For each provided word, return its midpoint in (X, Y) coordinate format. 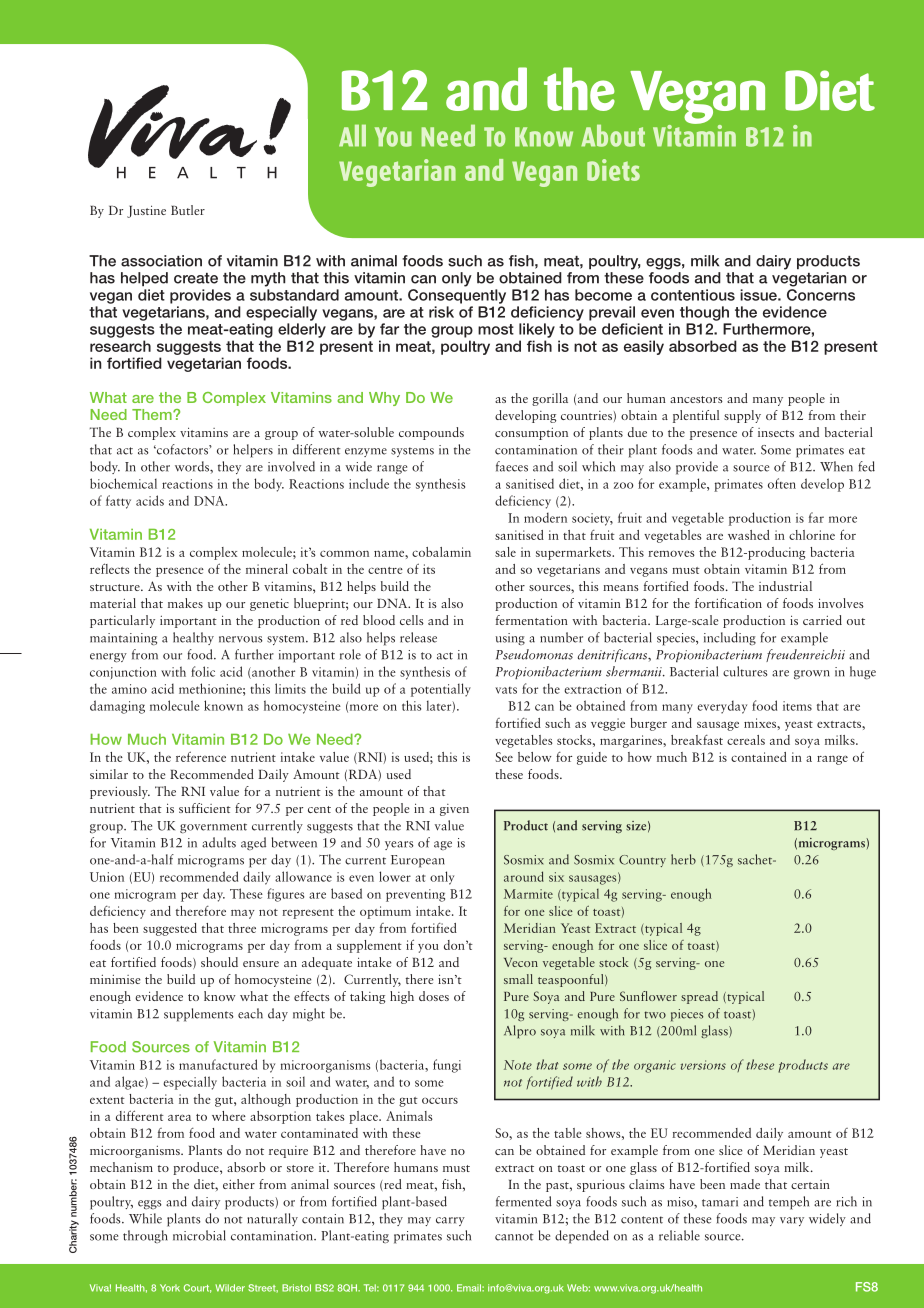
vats (506, 690)
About (613, 136)
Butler (188, 210)
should (219, 962)
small (518, 979)
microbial (199, 1235)
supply (742, 416)
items (797, 706)
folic (203, 671)
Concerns (821, 295)
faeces (512, 466)
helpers (253, 451)
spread (699, 997)
